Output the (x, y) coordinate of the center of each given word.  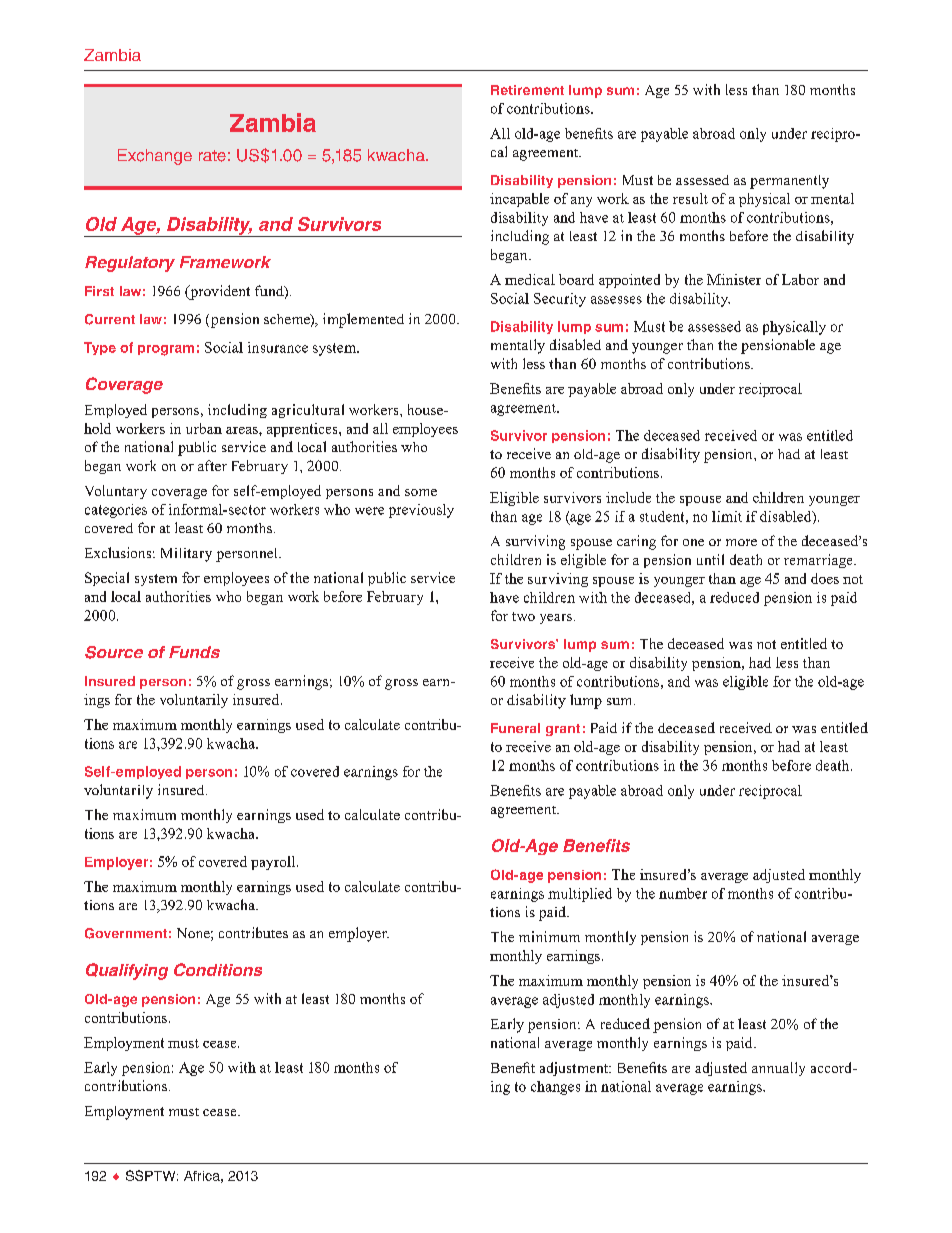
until (710, 559)
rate (212, 156)
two (523, 616)
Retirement (527, 90)
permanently (789, 182)
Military (186, 555)
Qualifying (127, 971)
